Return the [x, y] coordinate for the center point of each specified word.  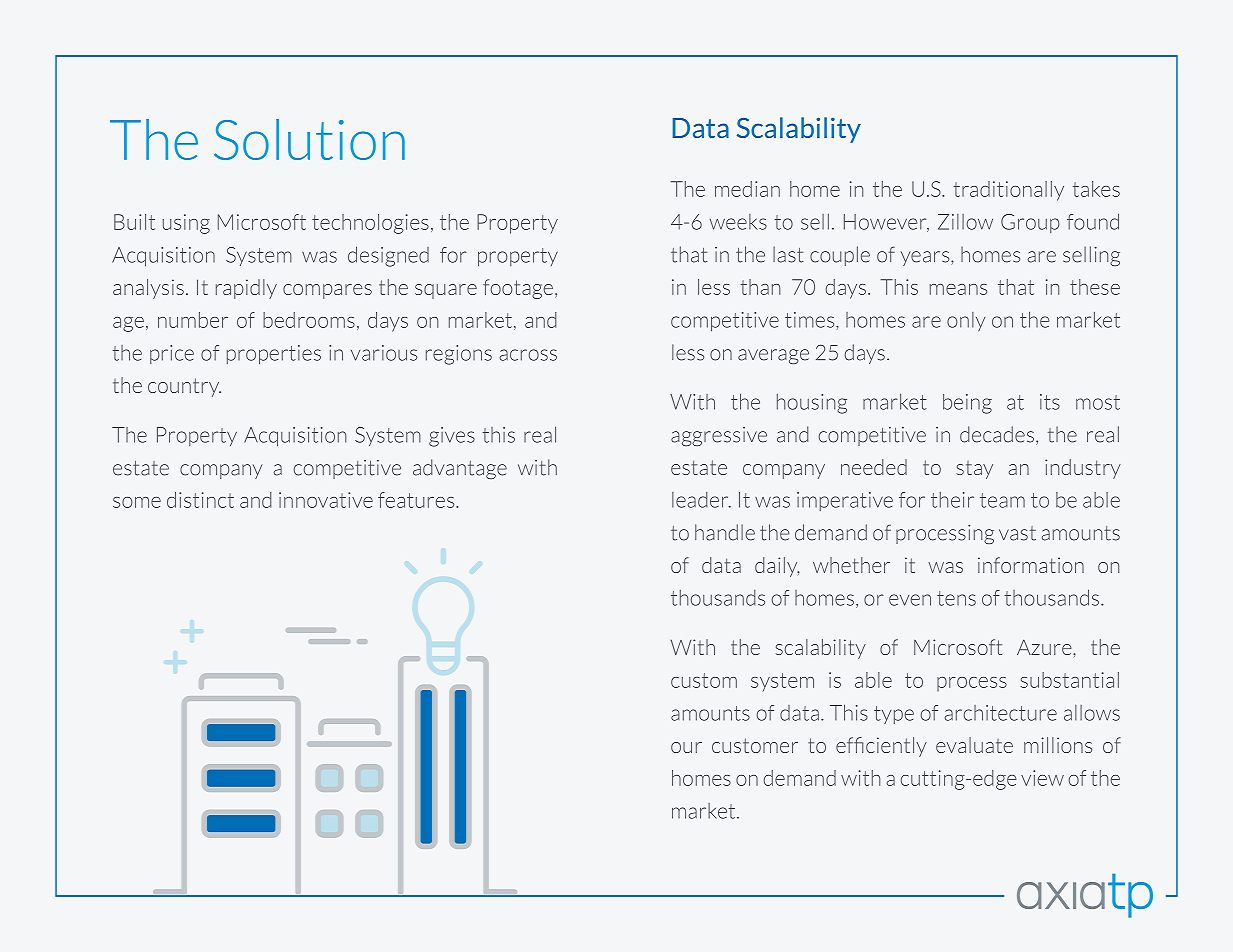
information [1031, 565]
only [966, 321]
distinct [200, 500]
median [747, 189]
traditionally [1009, 191]
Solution [309, 139]
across [528, 355]
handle [725, 532]
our [686, 747]
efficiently [881, 747]
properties [274, 355]
